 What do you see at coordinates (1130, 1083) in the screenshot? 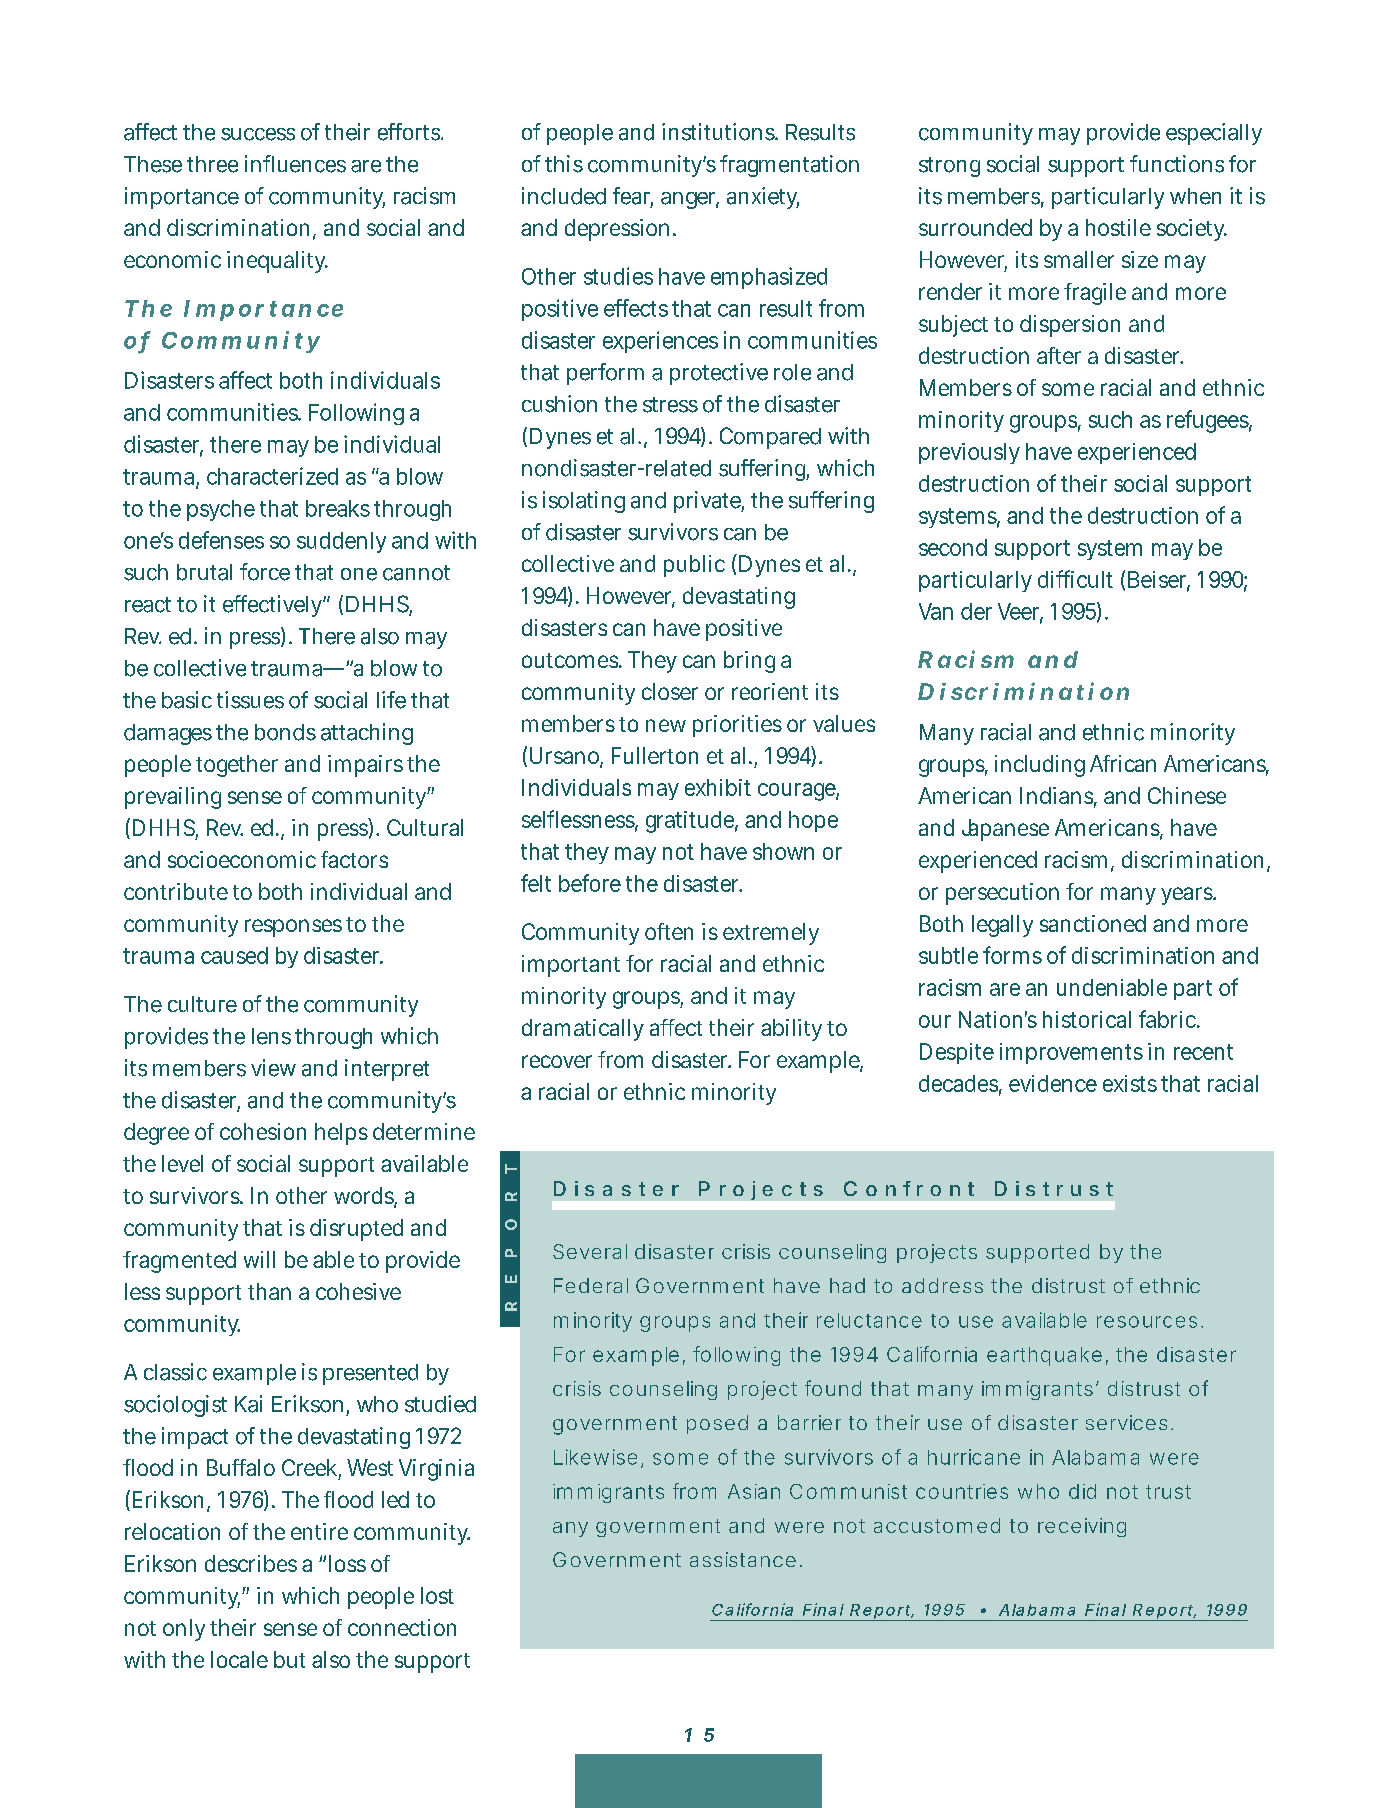
I see `exists` at bounding box center [1130, 1083].
